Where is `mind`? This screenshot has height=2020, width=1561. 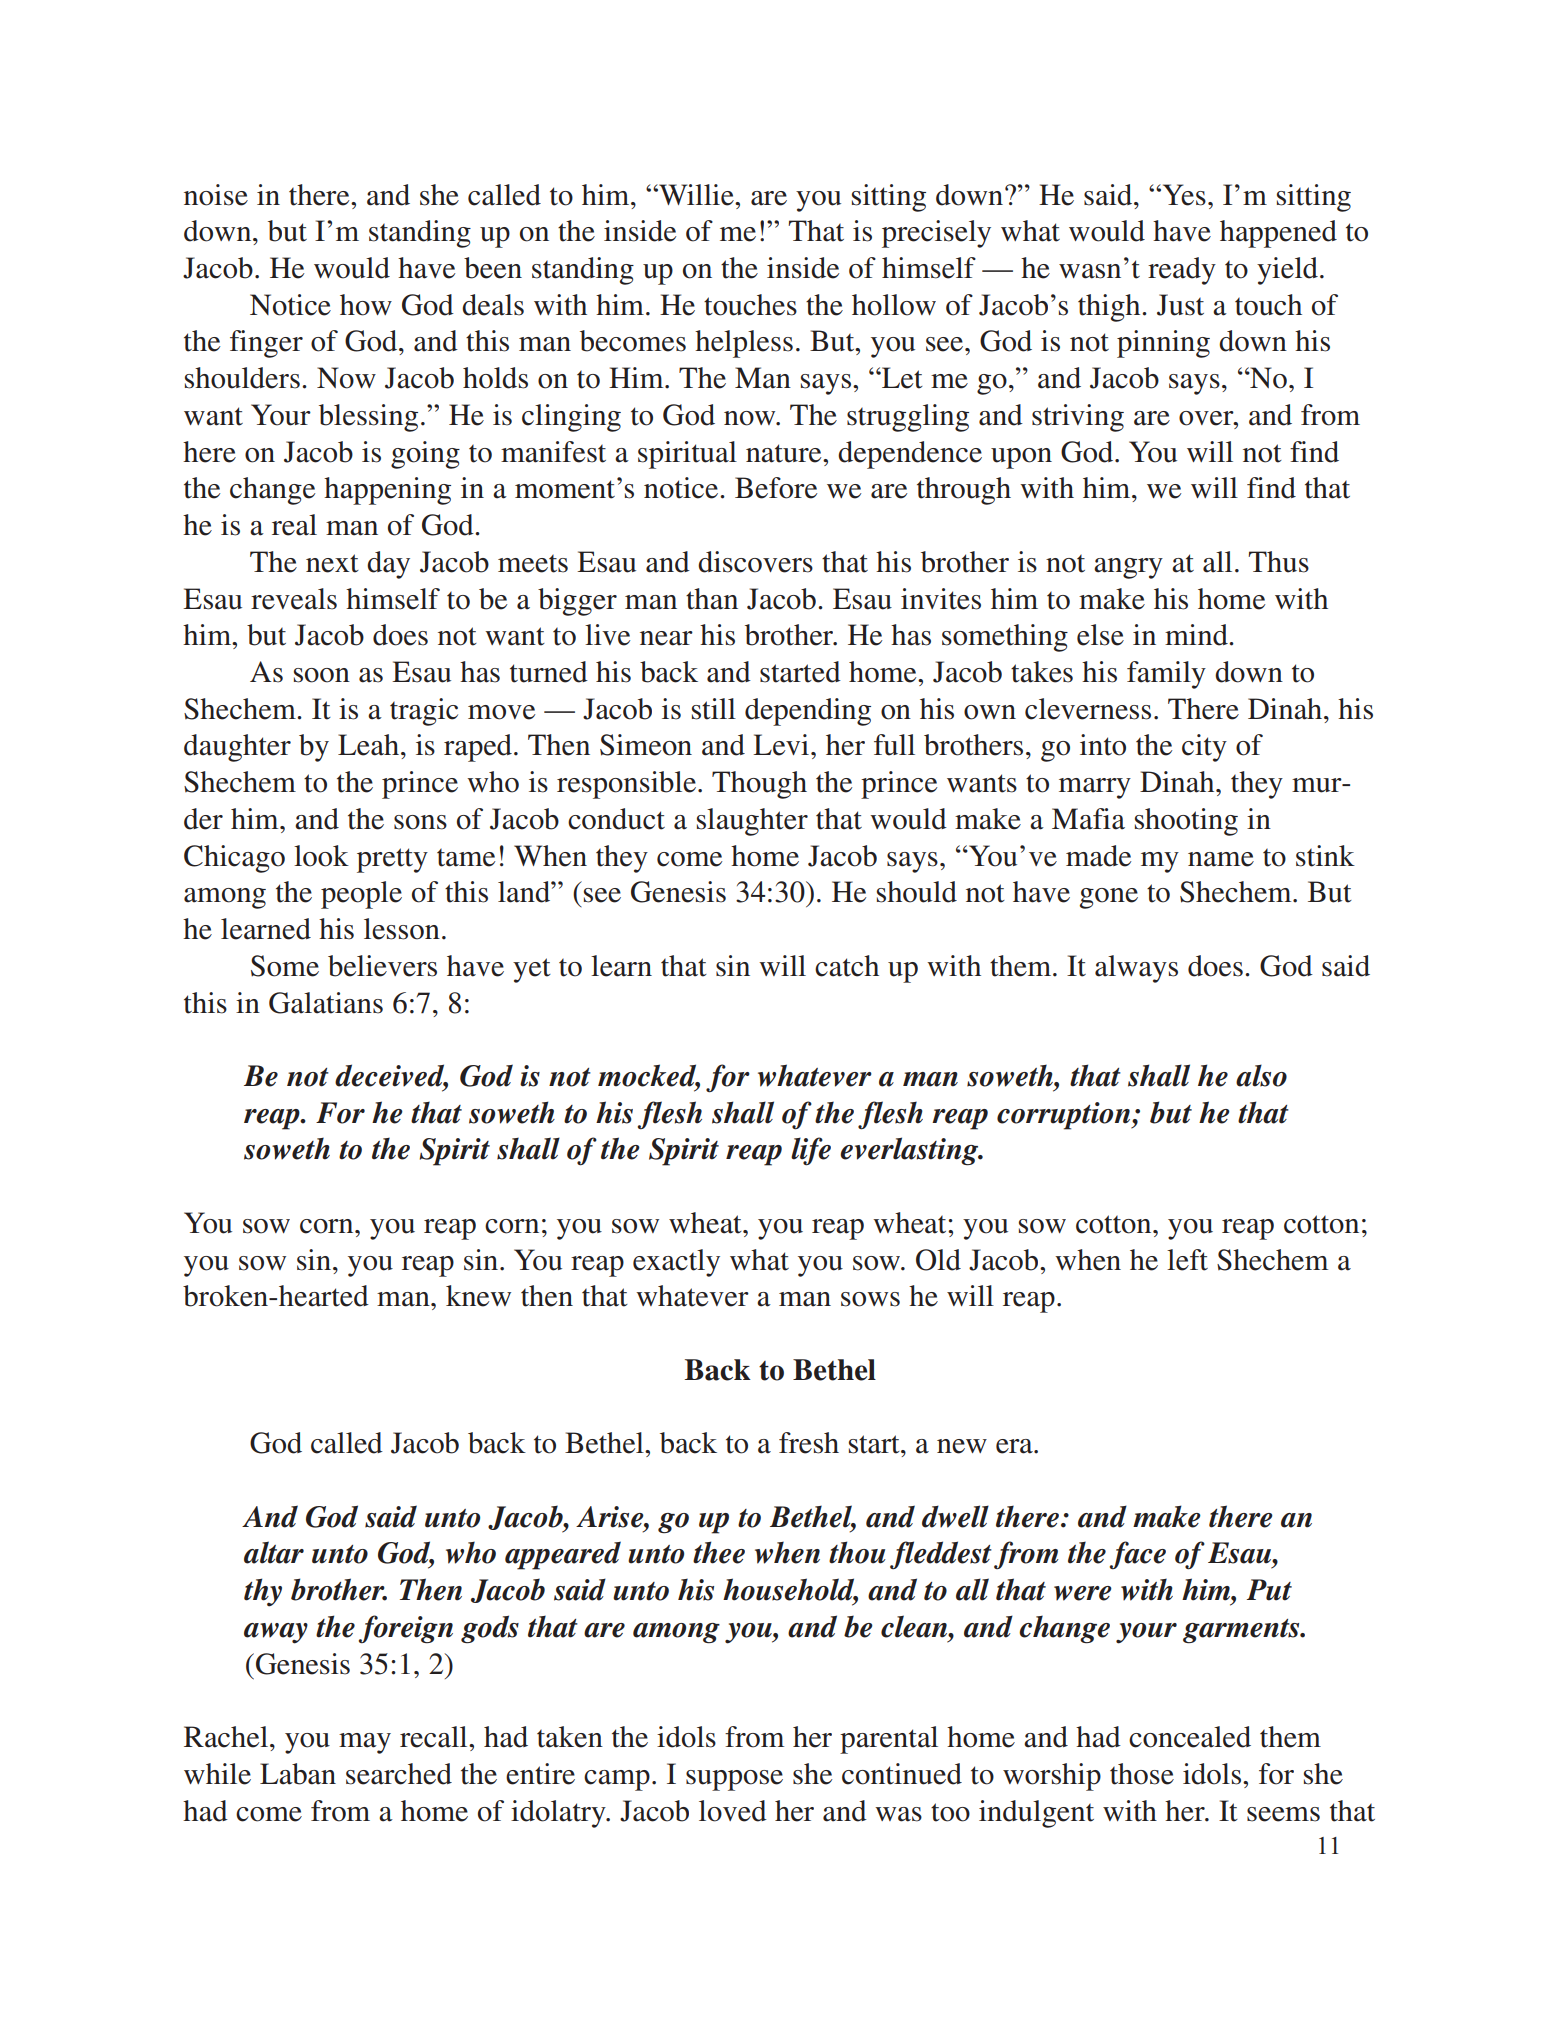 mind is located at coordinates (1197, 635).
